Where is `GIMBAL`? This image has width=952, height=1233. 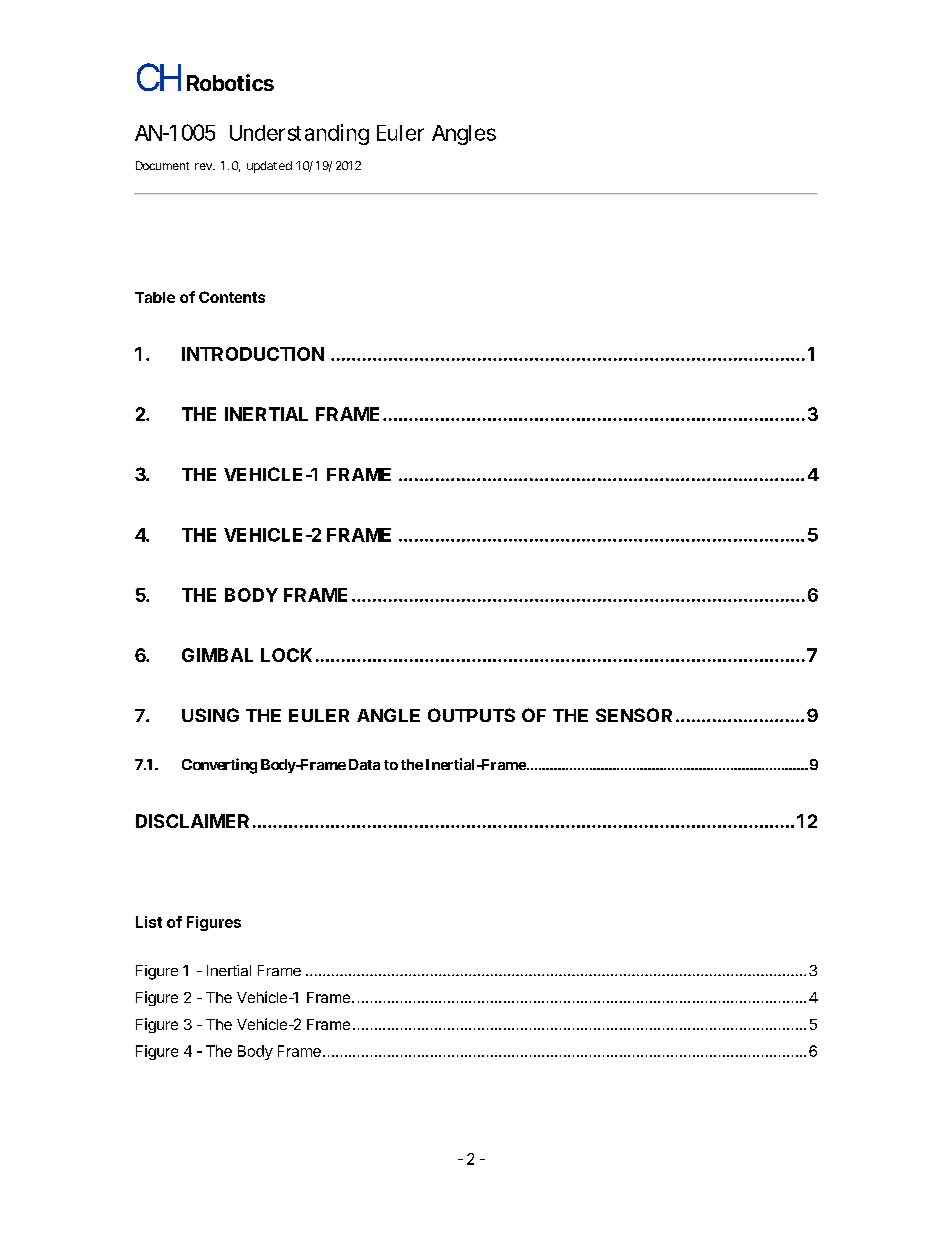
GIMBAL is located at coordinates (217, 655).
